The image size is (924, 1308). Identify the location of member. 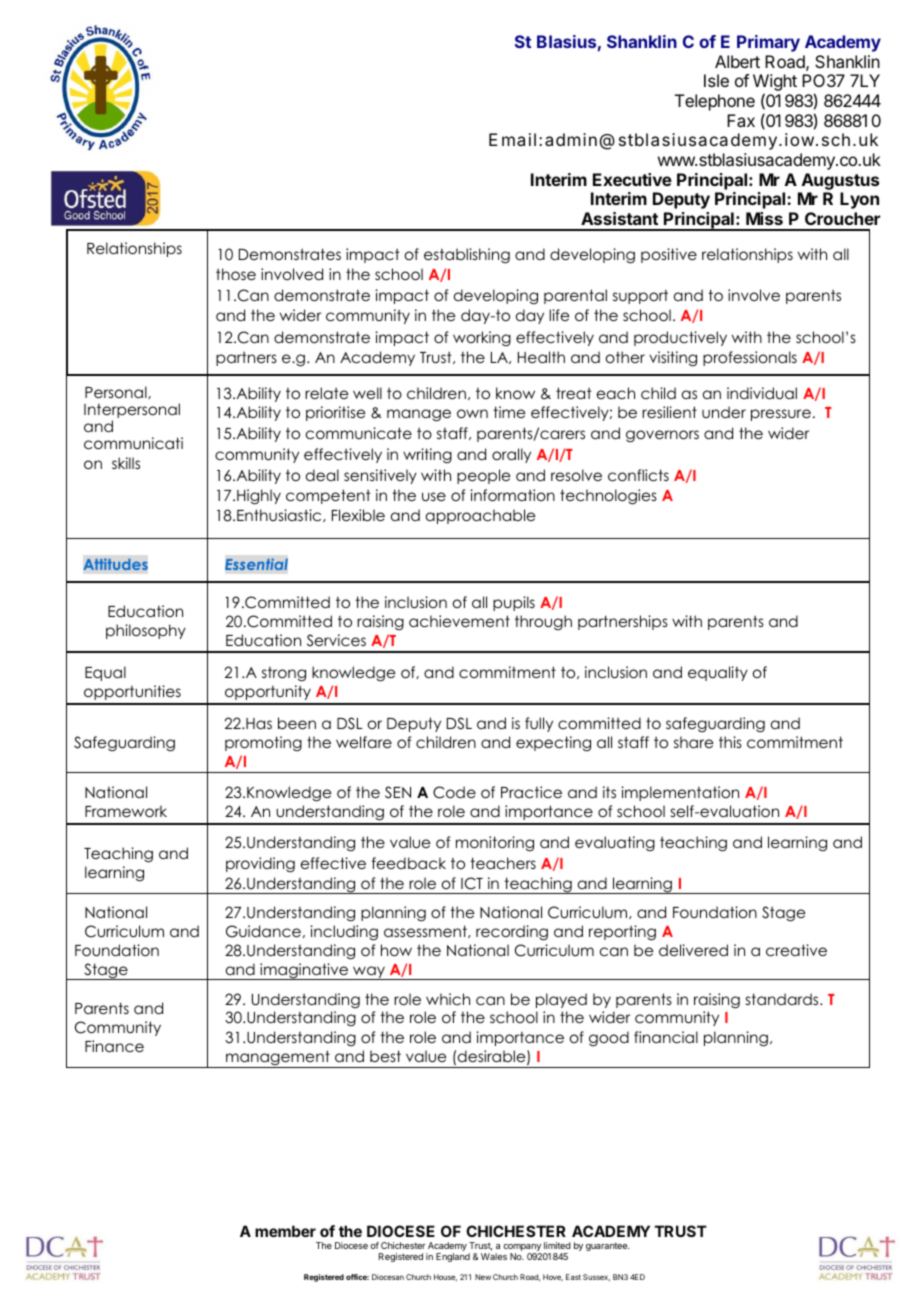
(285, 1231).
